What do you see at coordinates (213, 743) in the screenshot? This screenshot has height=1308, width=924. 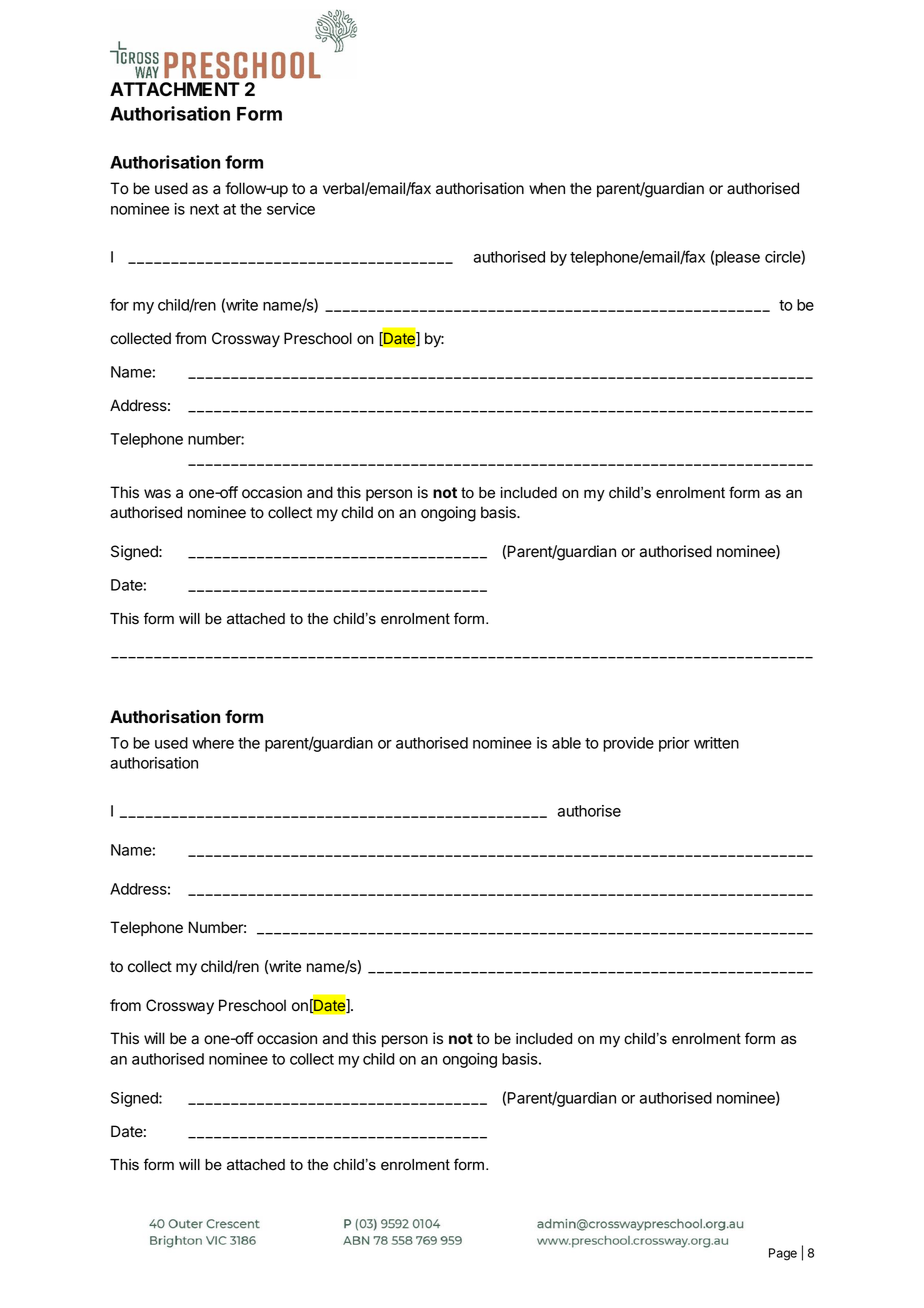 I see `where` at bounding box center [213, 743].
